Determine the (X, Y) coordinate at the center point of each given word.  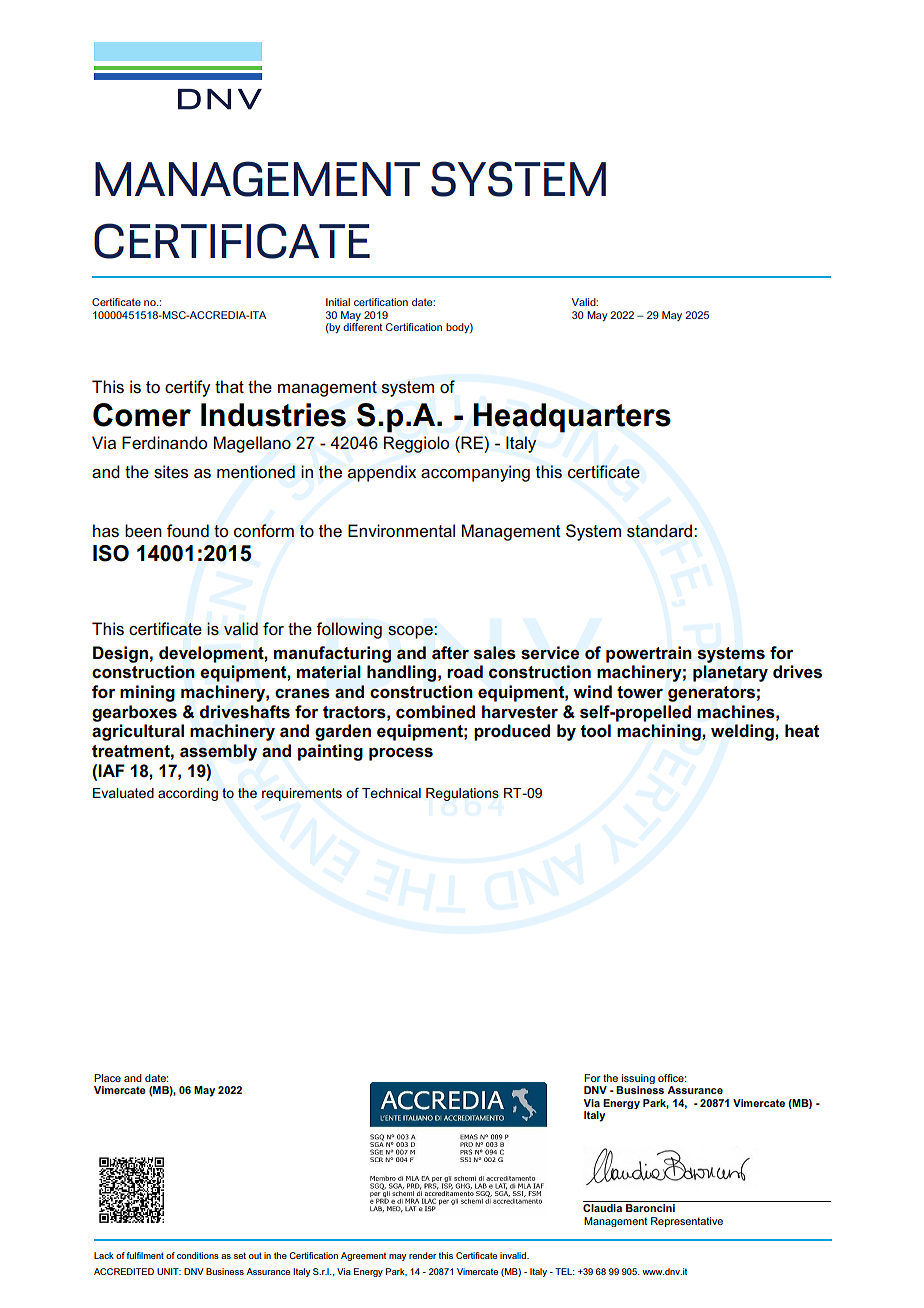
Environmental (401, 531)
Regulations (462, 794)
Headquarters (572, 418)
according (188, 794)
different (362, 327)
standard (659, 531)
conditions (198, 1255)
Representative (687, 1222)
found (188, 531)
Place (107, 1078)
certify (187, 388)
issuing (637, 1080)
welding (743, 732)
